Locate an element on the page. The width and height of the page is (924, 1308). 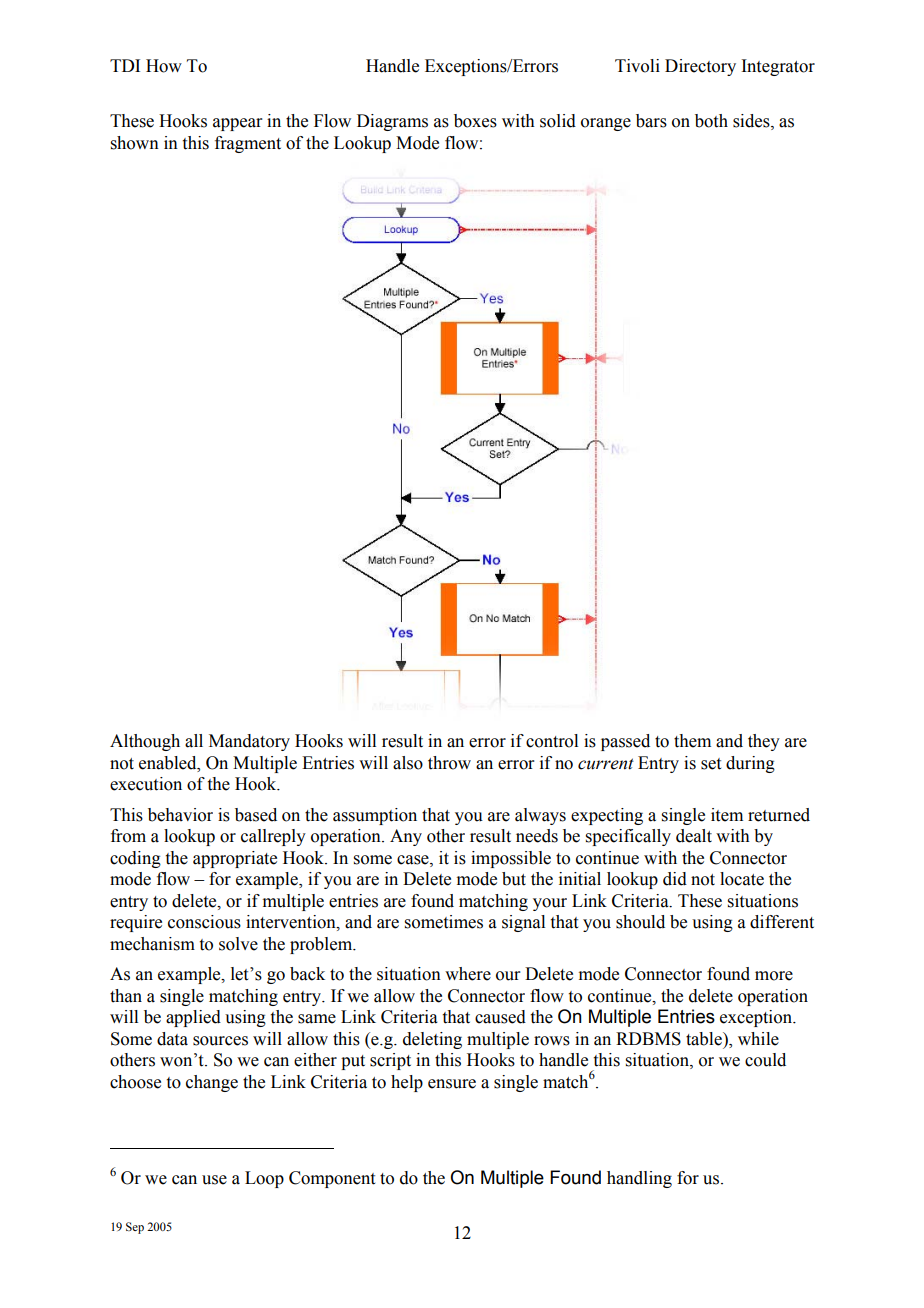
appear is located at coordinates (238, 124).
